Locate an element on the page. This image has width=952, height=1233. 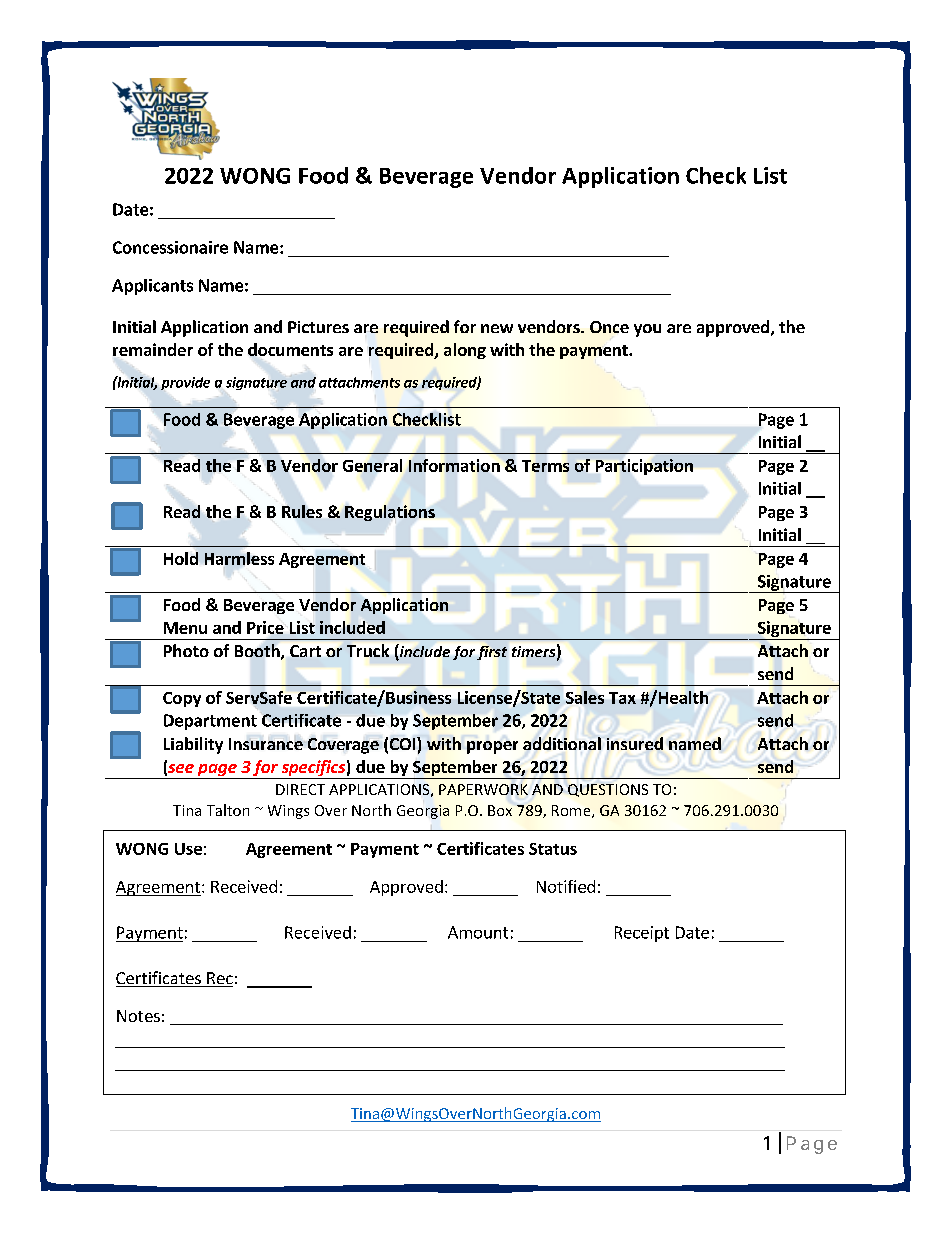
Rome is located at coordinates (572, 811).
